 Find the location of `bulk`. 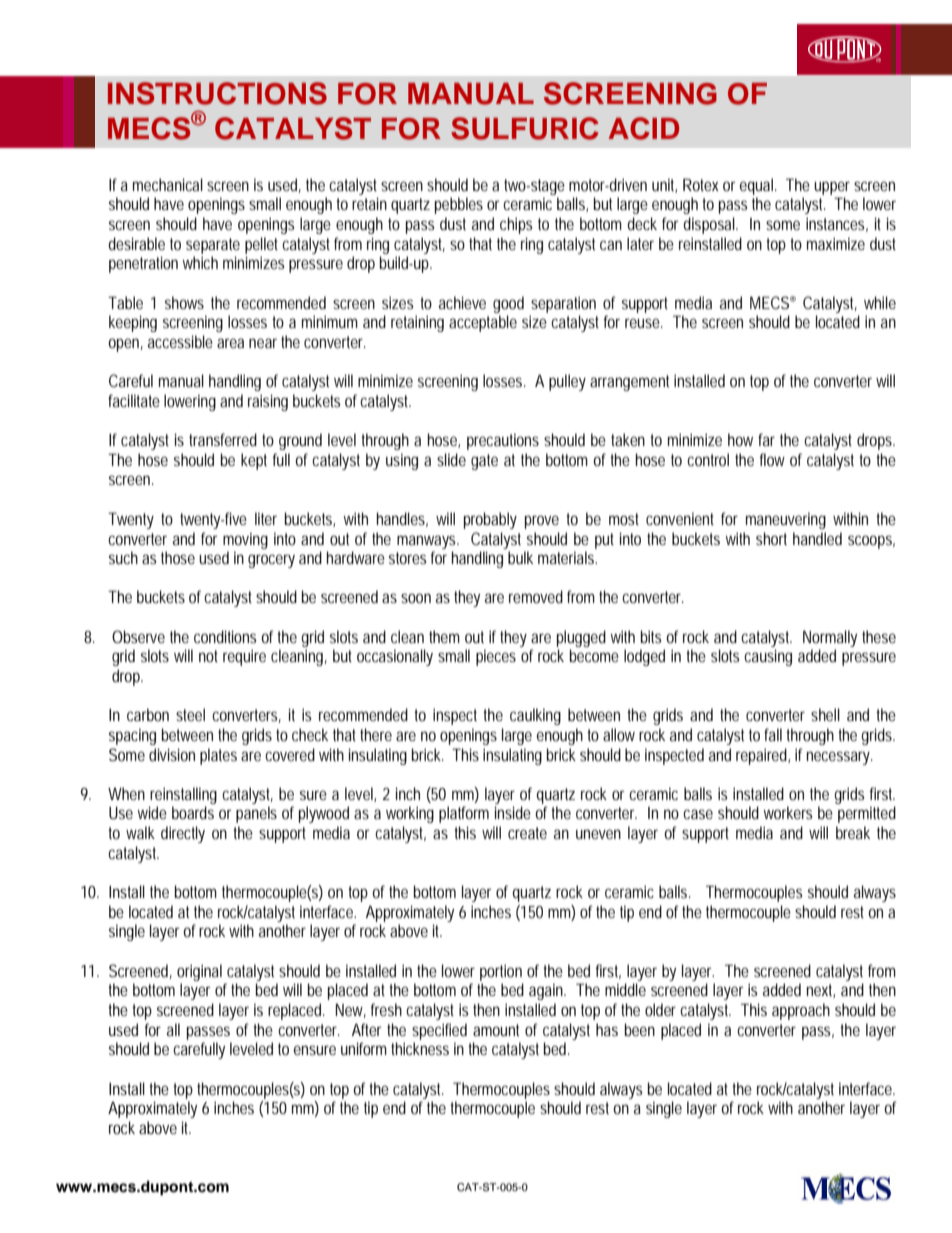

bulk is located at coordinates (520, 557).
